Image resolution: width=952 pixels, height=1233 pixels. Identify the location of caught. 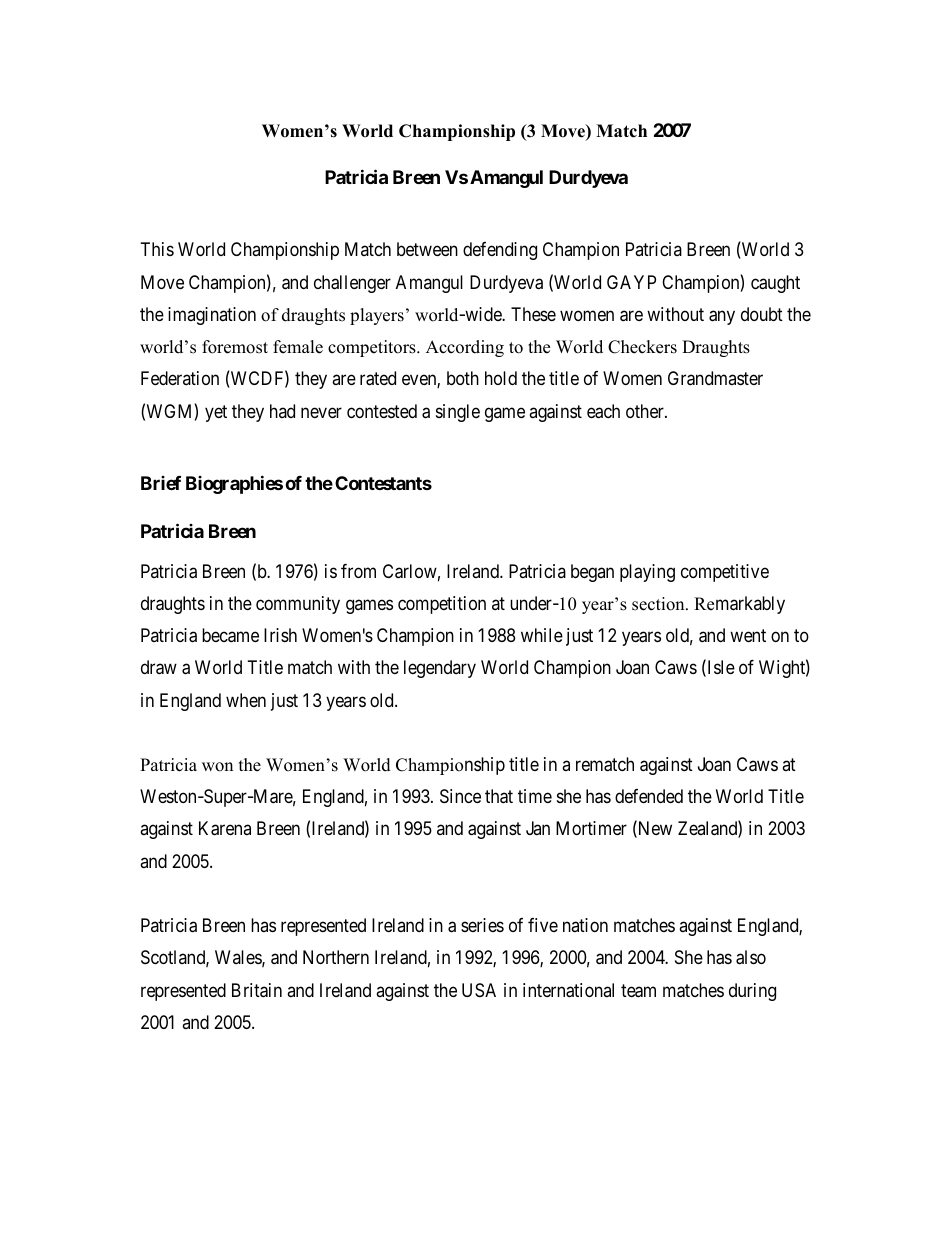
(775, 284).
